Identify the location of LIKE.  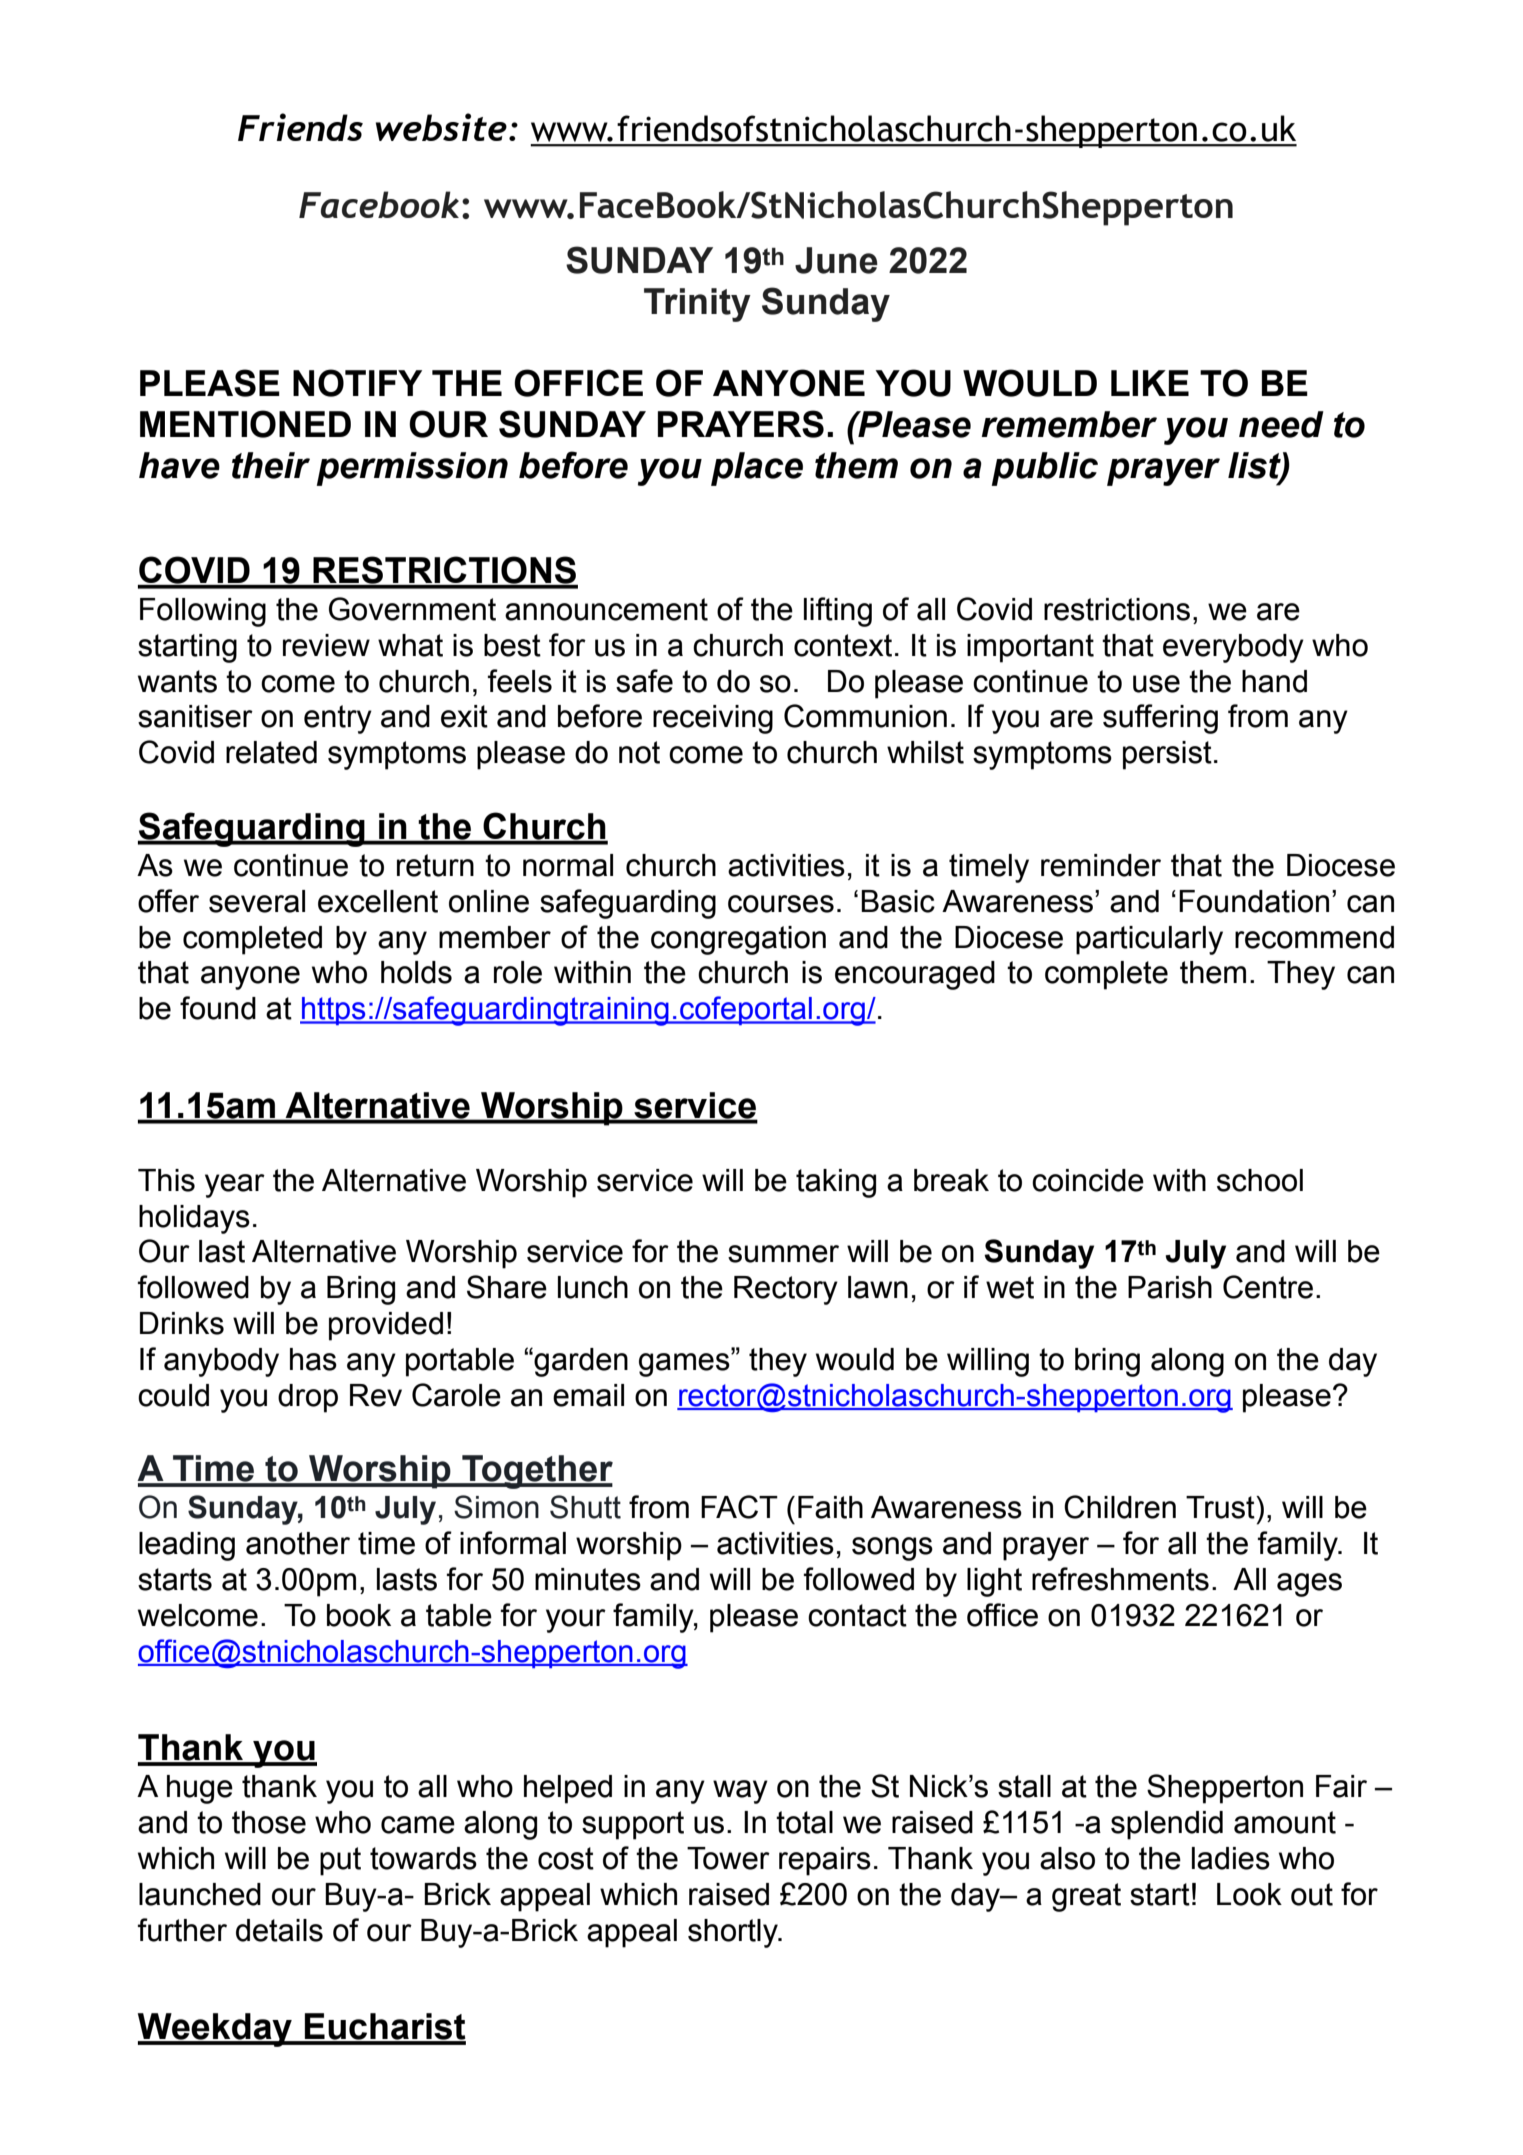
(1150, 383).
